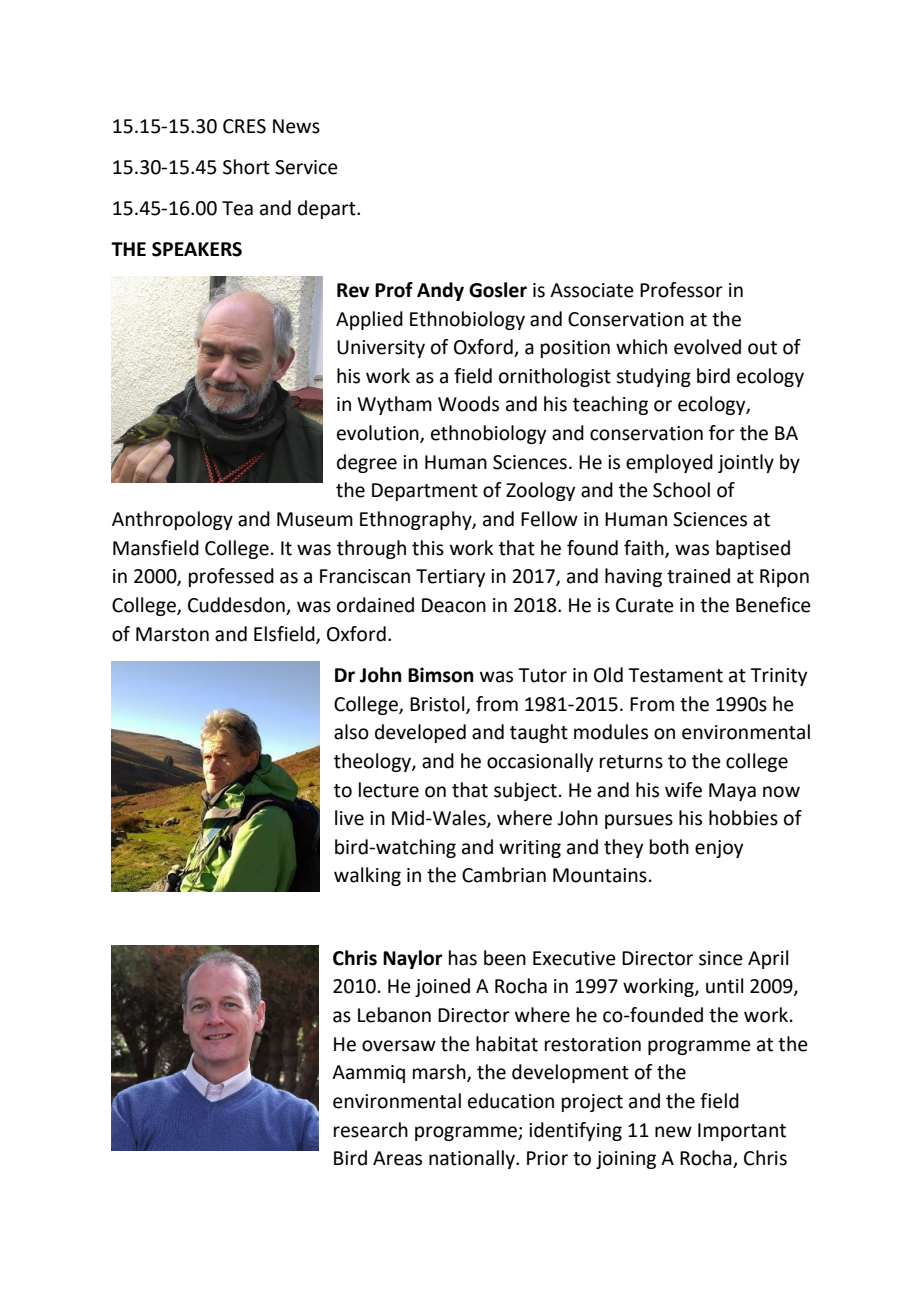  Describe the element at coordinates (675, 675) in the screenshot. I see `Testament` at that location.
